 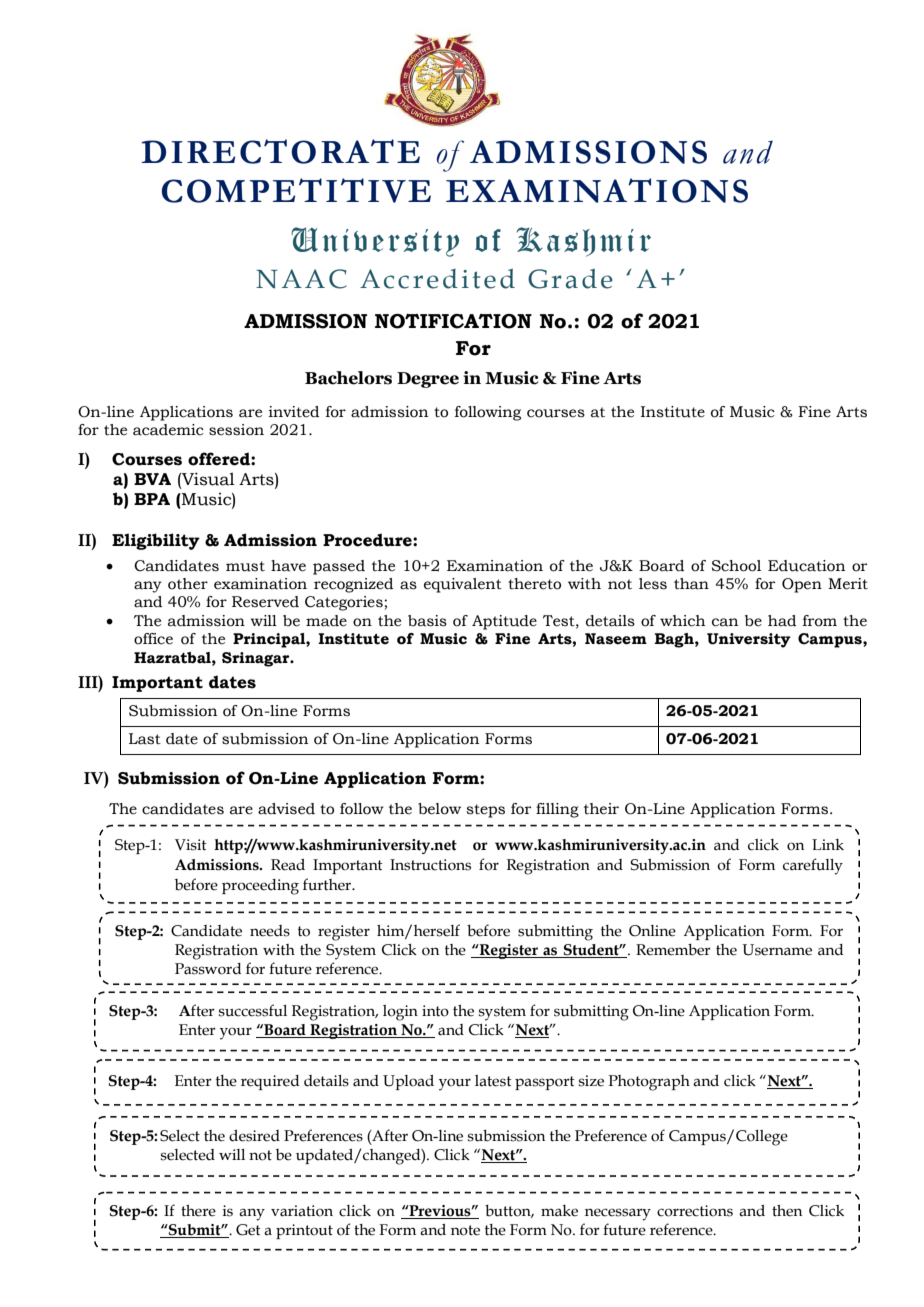 I want to click on School, so click(x=736, y=566).
